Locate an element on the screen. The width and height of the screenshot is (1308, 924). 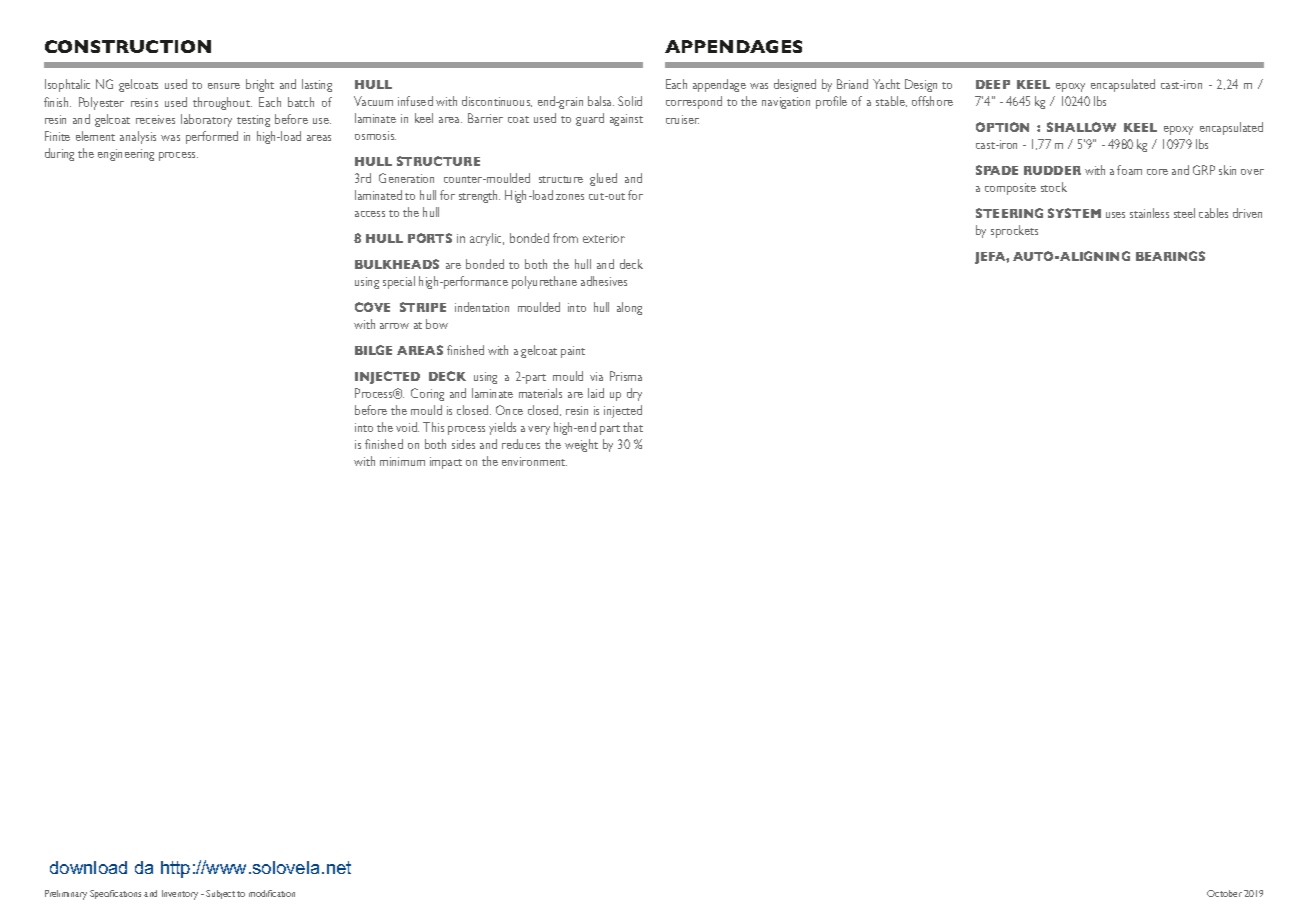
impact is located at coordinates (446, 463).
